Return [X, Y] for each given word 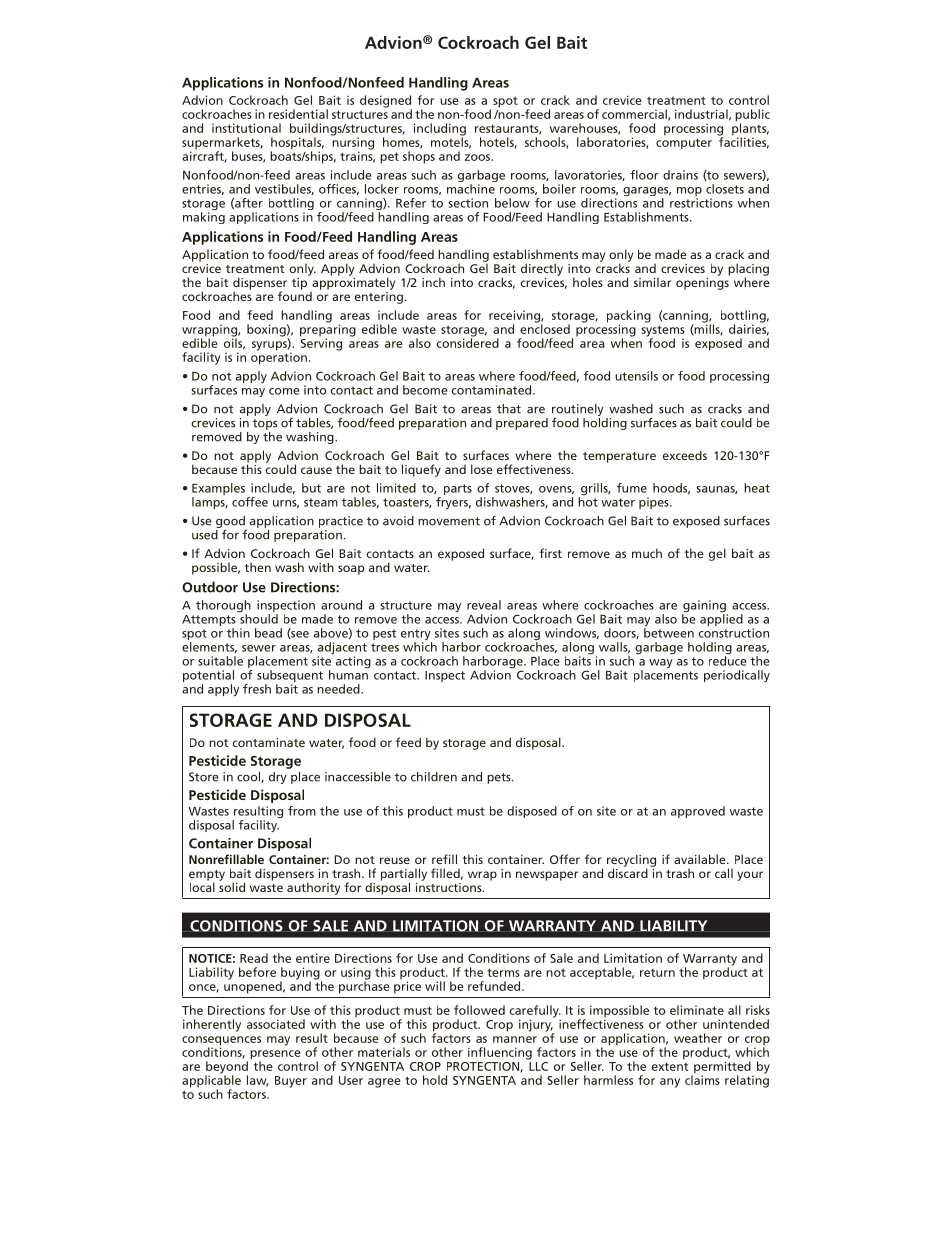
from [302, 811]
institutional [246, 128]
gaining [705, 607]
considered [467, 342]
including [440, 130]
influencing [500, 1053]
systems [663, 332]
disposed [532, 812]
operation [279, 357]
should [258, 618]
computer [684, 144]
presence [275, 1056]
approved [698, 812]
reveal [484, 605]
